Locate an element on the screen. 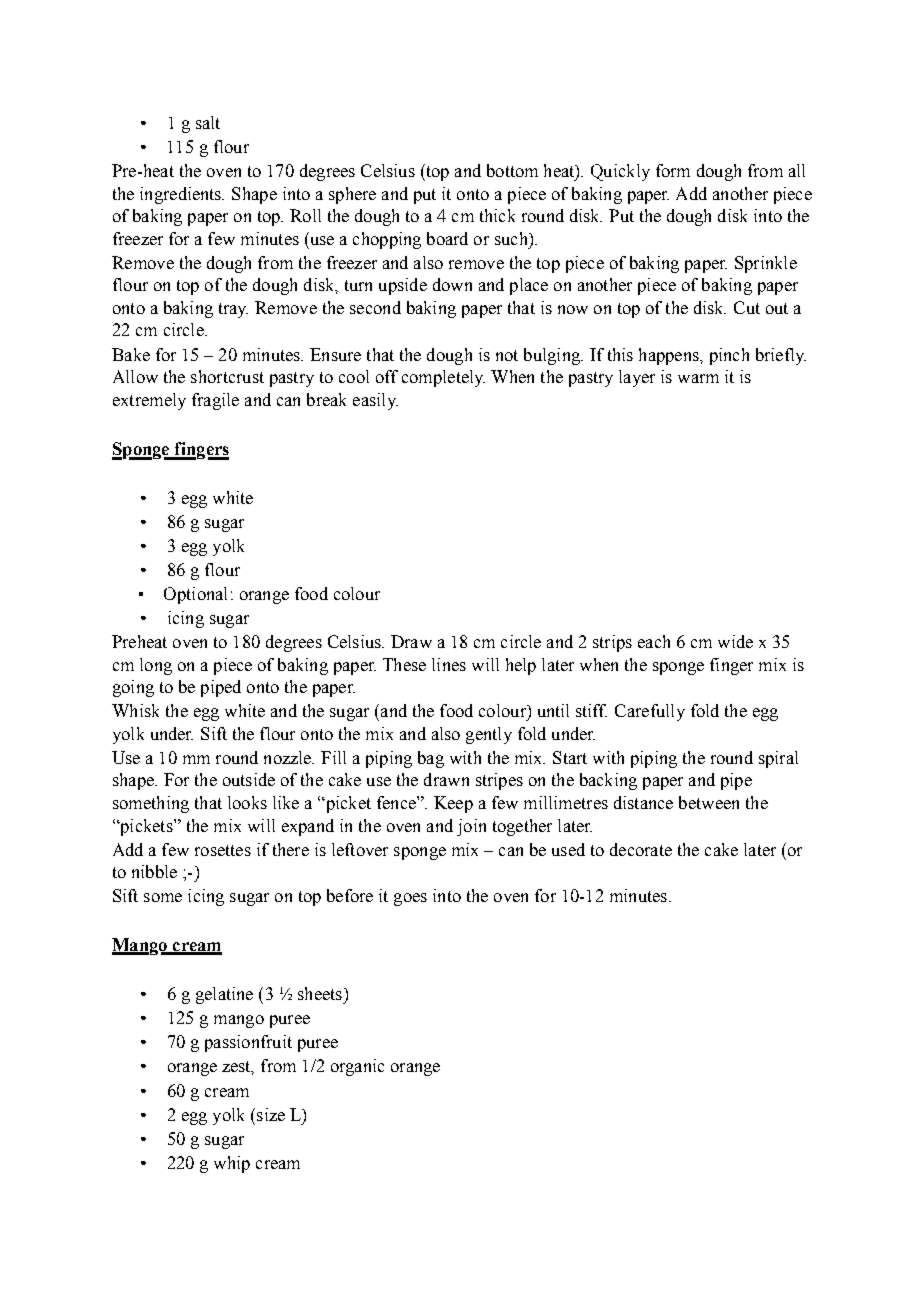 Image resolution: width=924 pixels, height=1308 pixels. outside is located at coordinates (249, 779).
